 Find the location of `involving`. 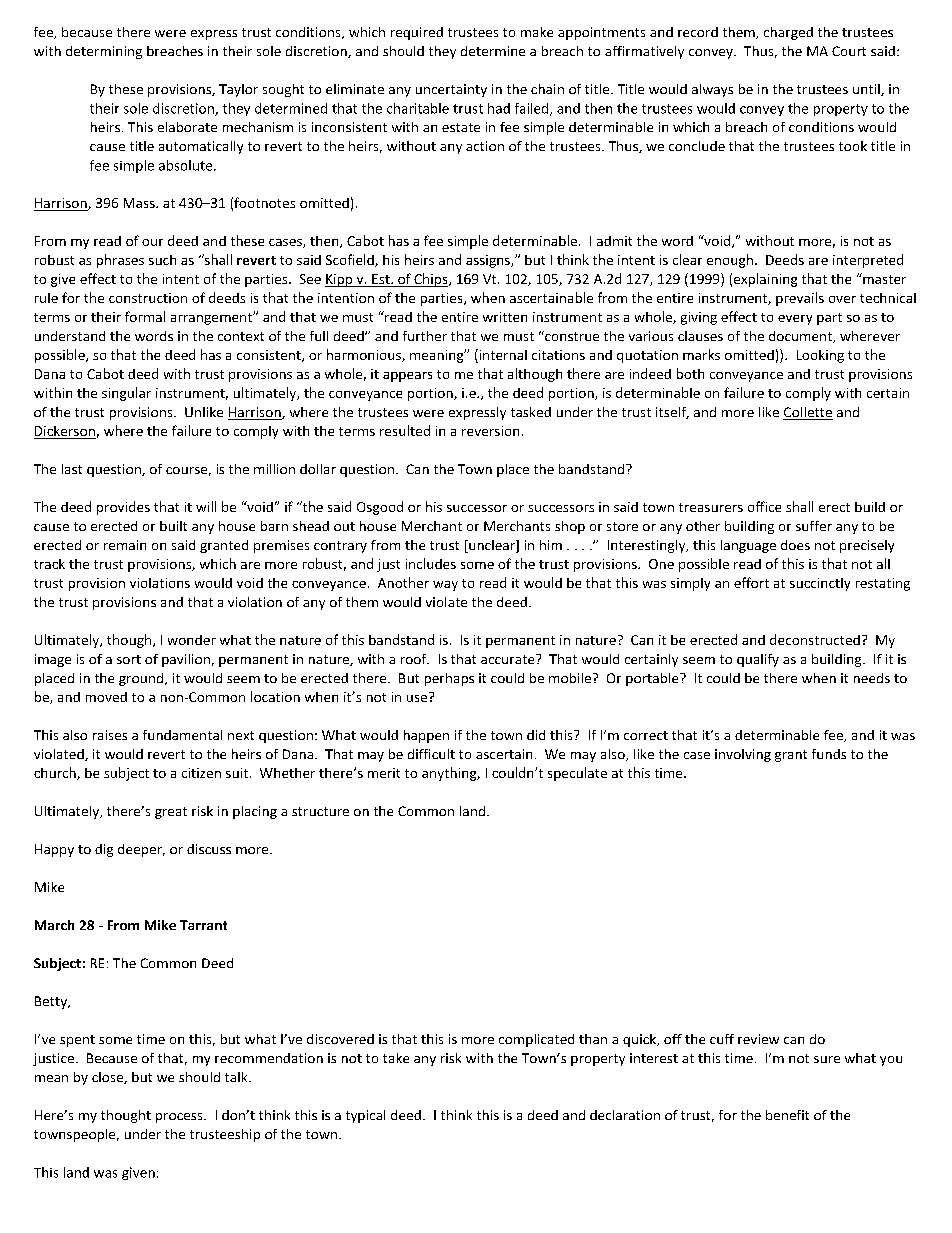

involving is located at coordinates (743, 755).
